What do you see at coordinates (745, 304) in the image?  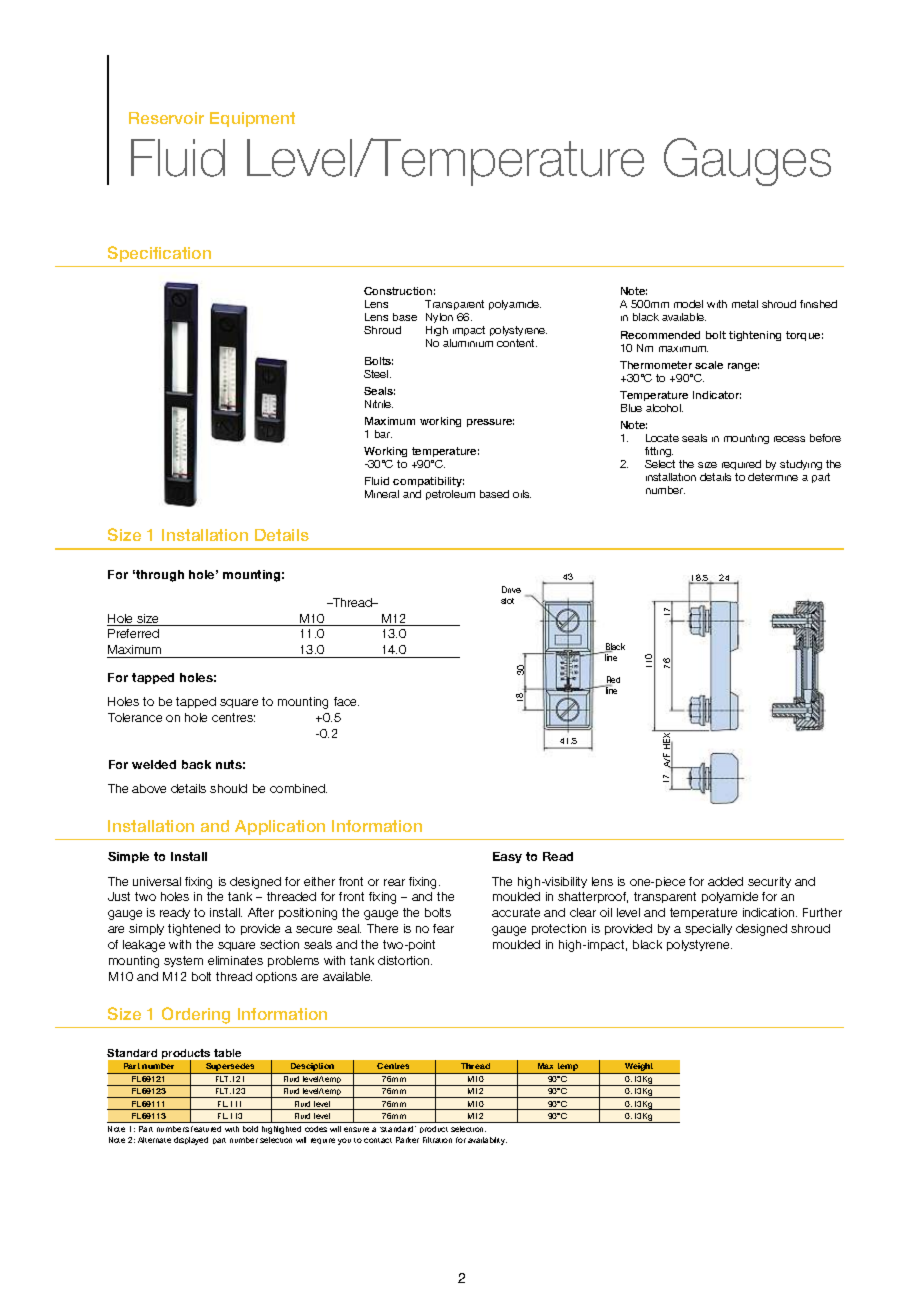 I see `metal` at bounding box center [745, 304].
